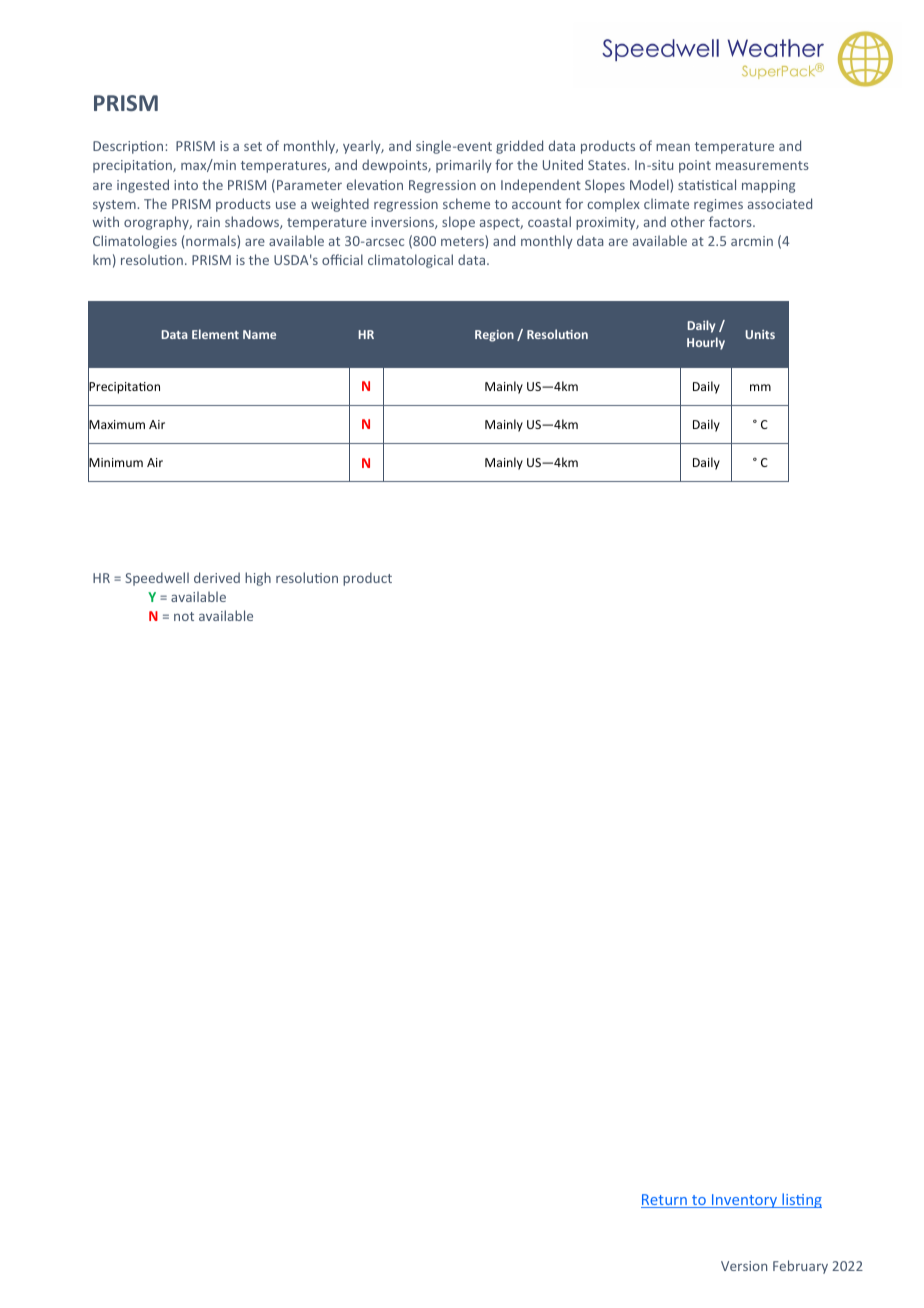 This screenshot has width=924, height=1308. Describe the element at coordinates (464, 166) in the screenshot. I see `primarily` at that location.
